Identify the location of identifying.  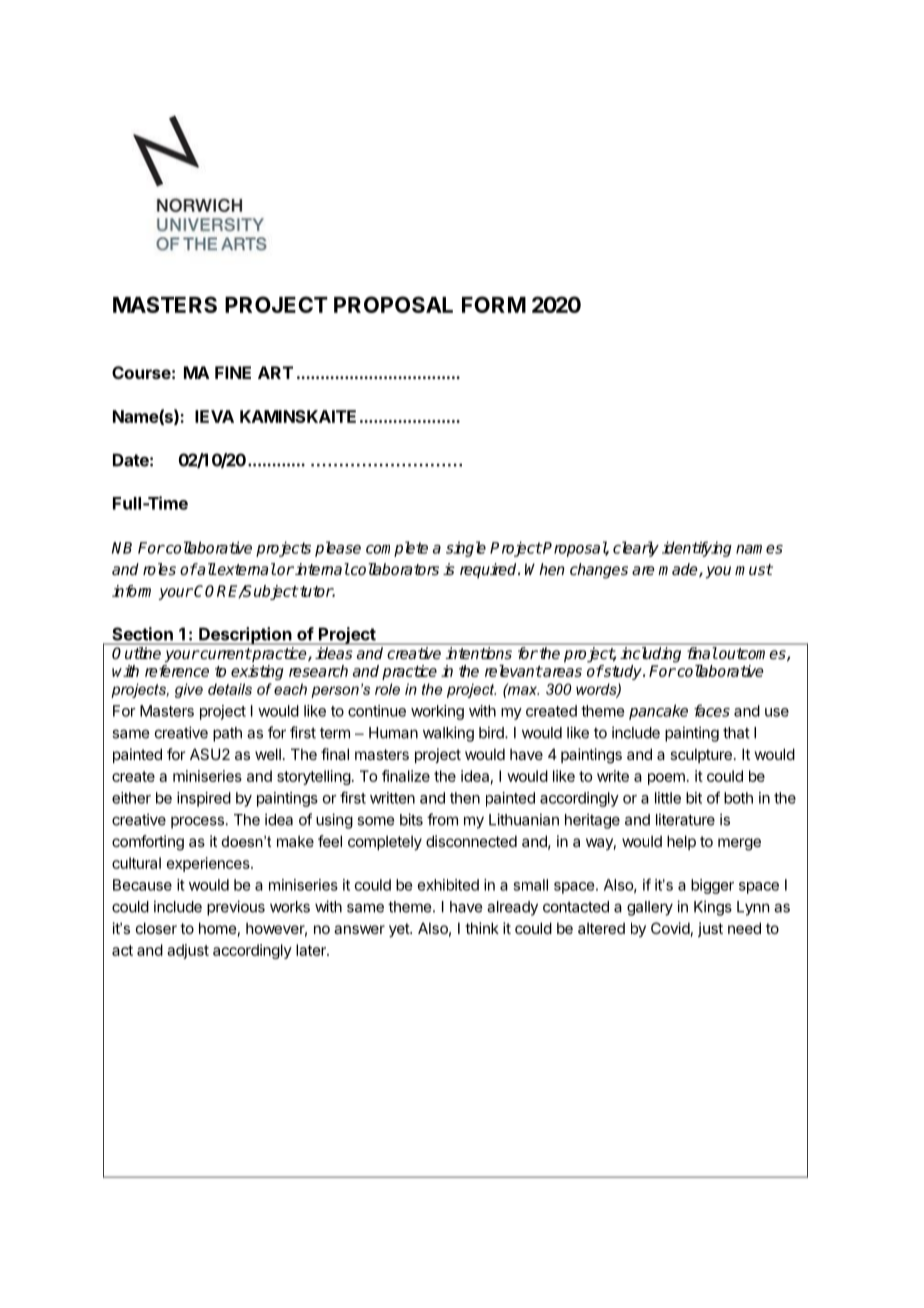
(697, 549).
